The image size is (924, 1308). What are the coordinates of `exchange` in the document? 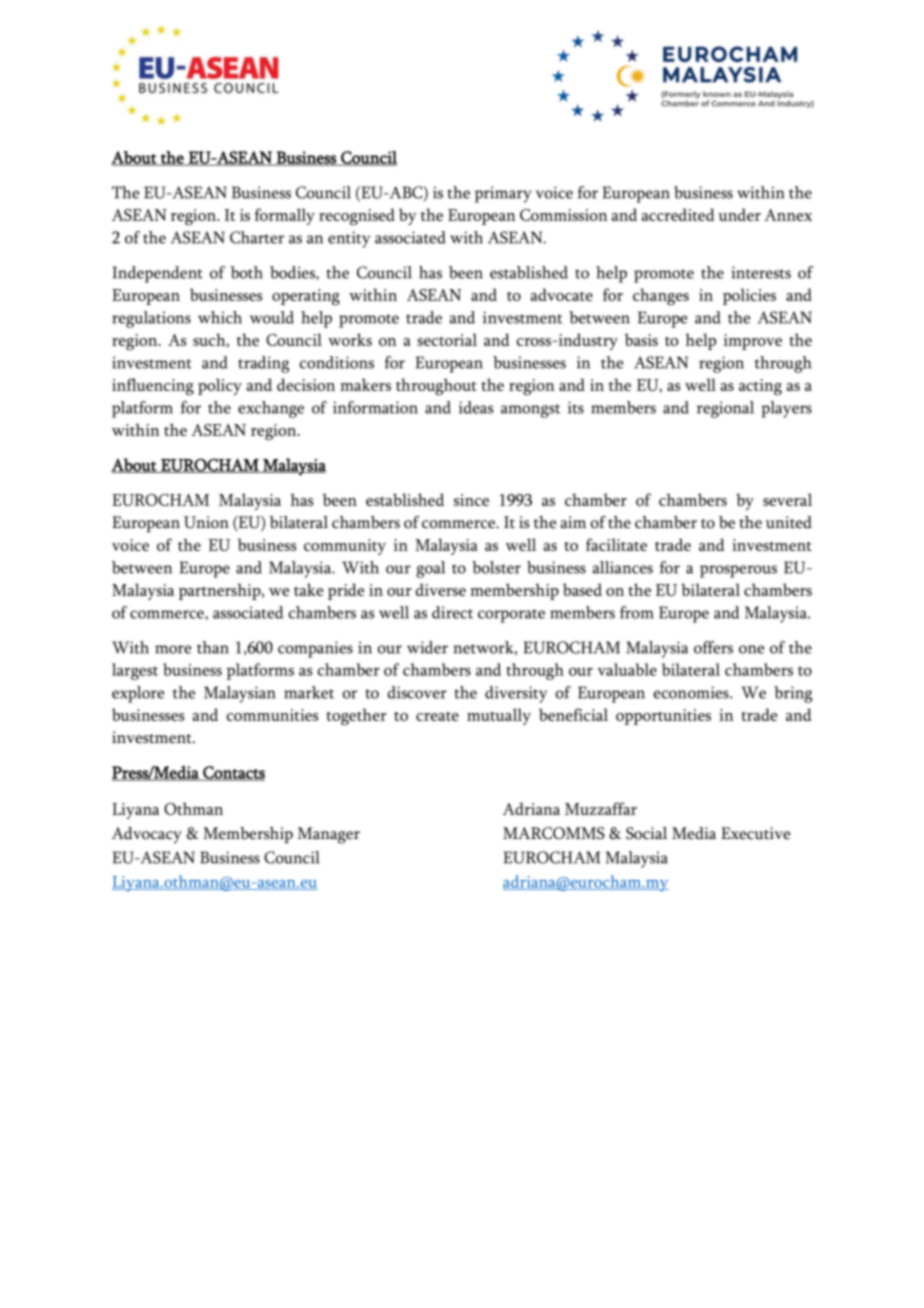 It's located at (271, 409).
